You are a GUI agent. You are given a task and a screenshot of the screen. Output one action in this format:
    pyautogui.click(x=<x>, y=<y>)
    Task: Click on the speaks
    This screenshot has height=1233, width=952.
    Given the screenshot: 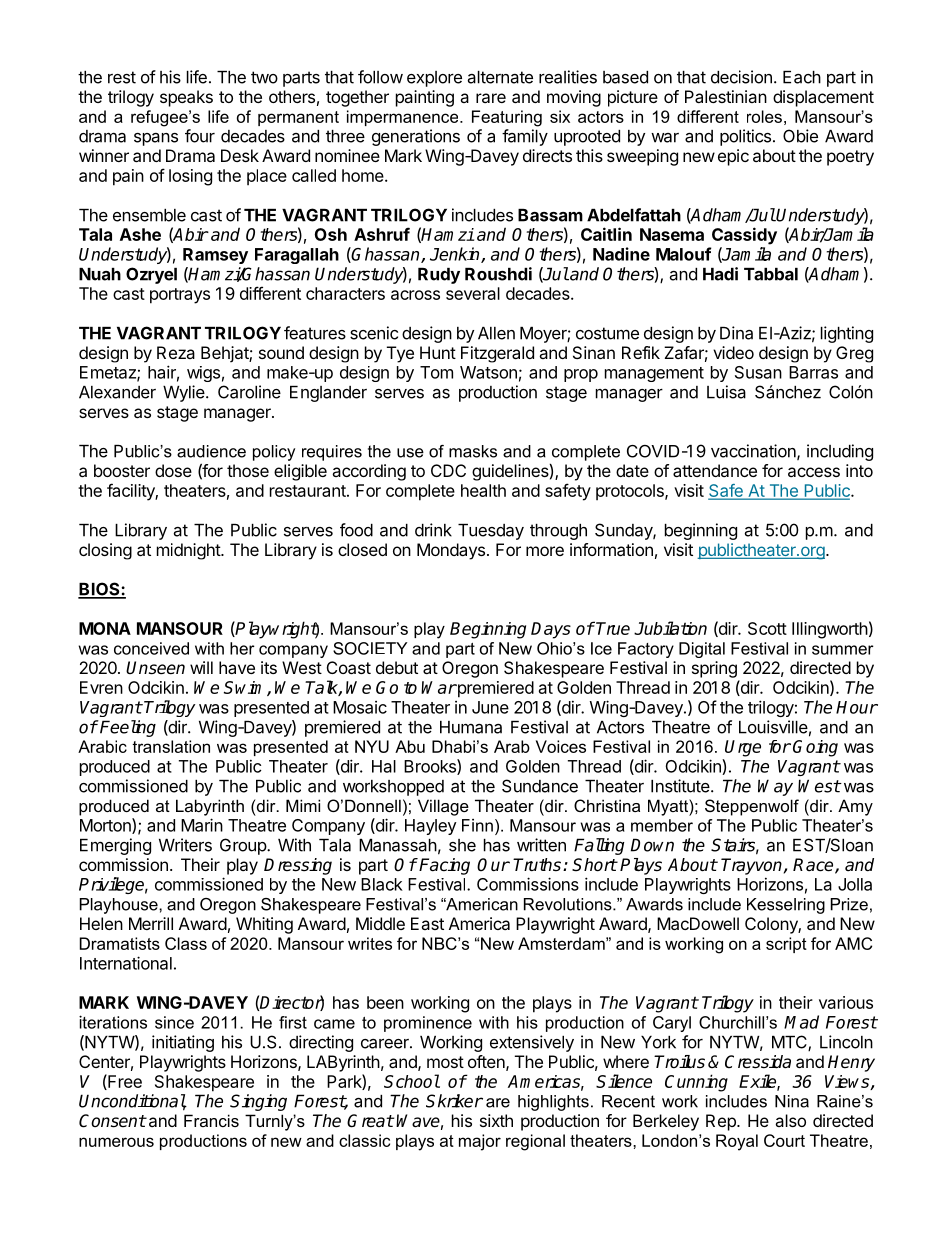 What is the action you would take?
    pyautogui.click(x=186, y=98)
